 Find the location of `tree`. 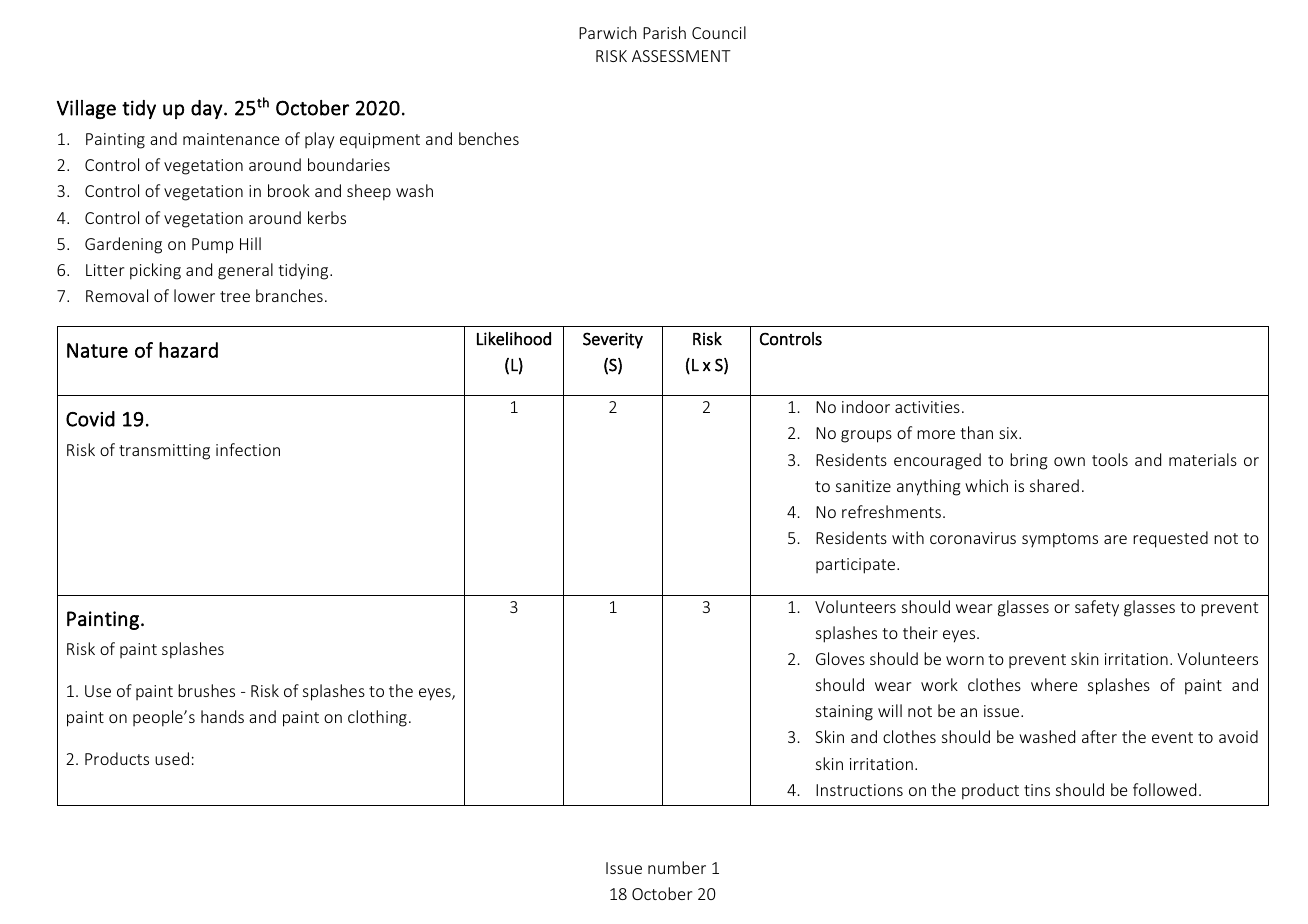

tree is located at coordinates (235, 296).
